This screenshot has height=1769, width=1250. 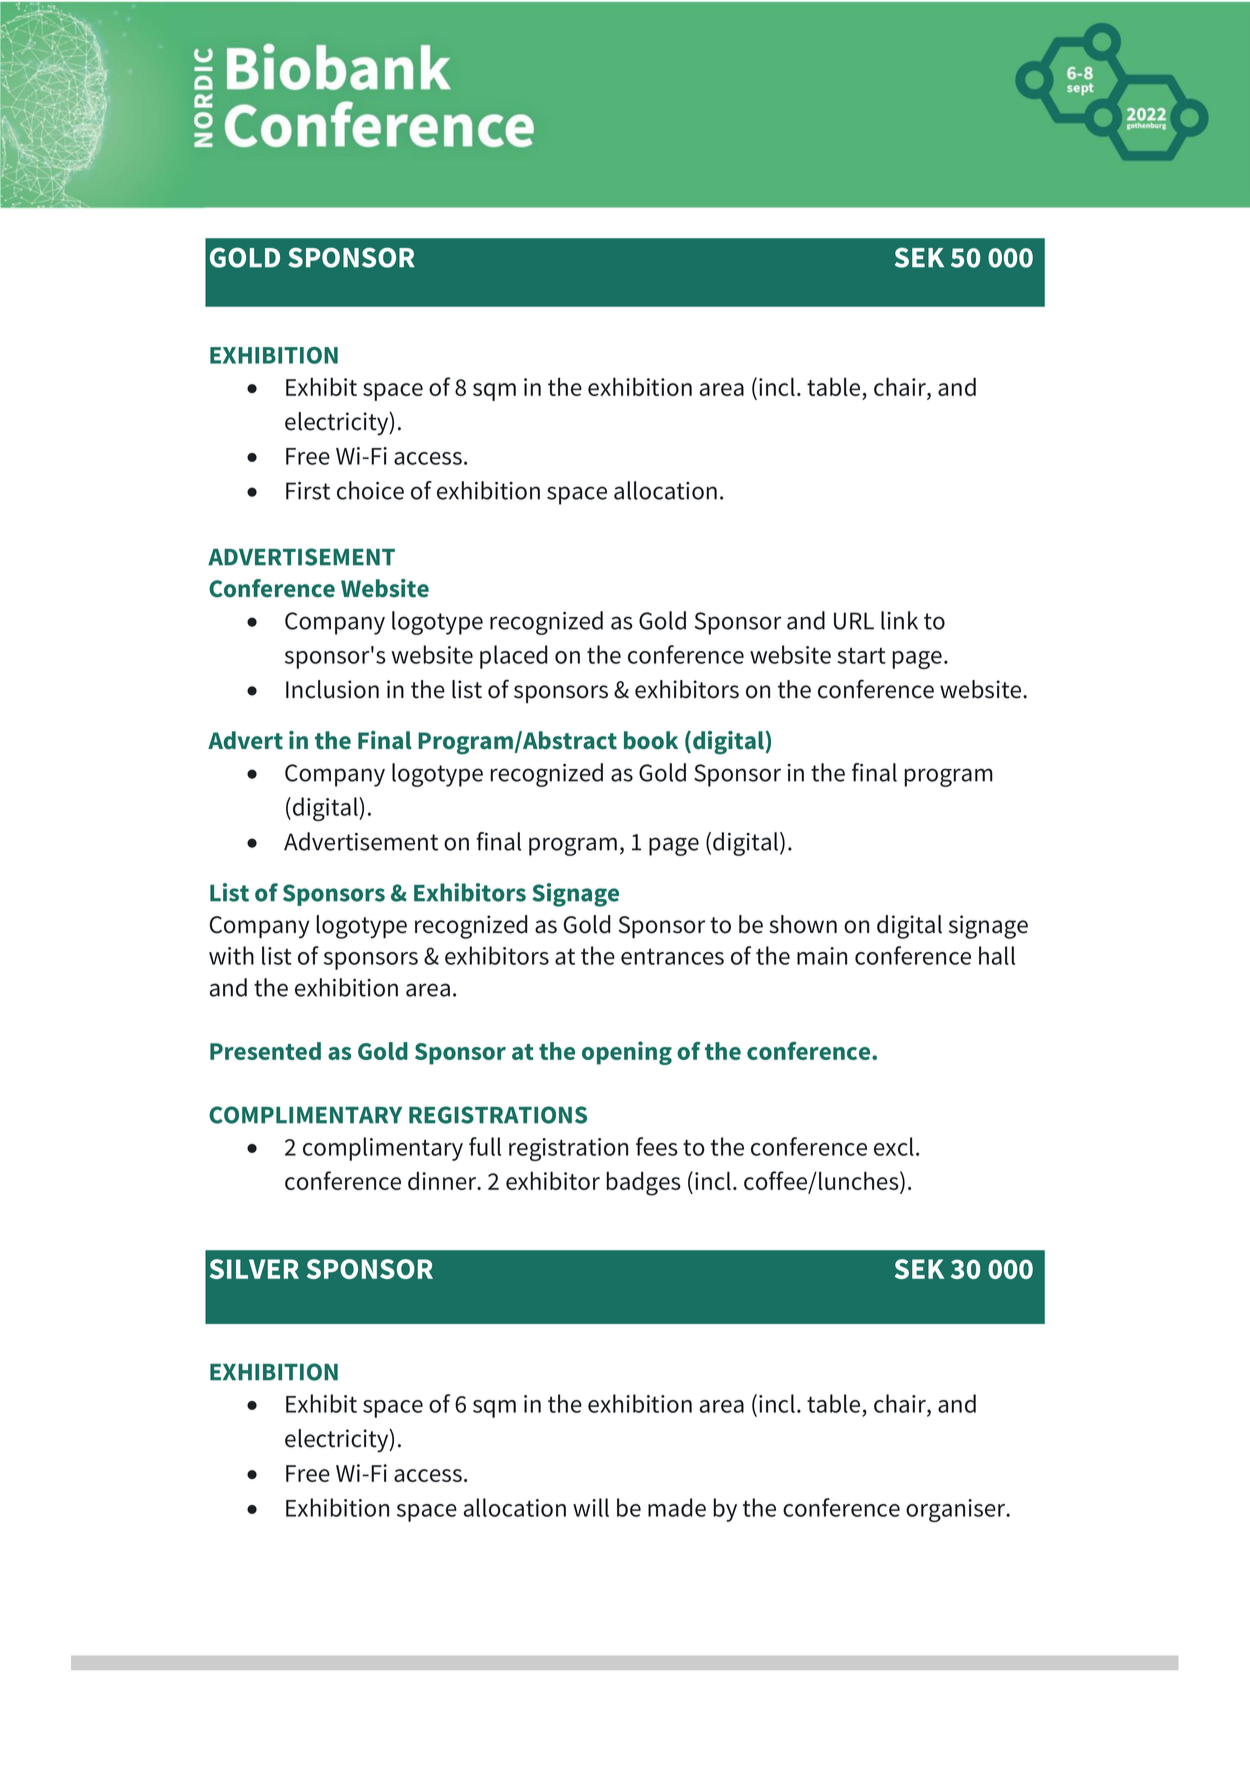 I want to click on with, so click(x=231, y=955).
